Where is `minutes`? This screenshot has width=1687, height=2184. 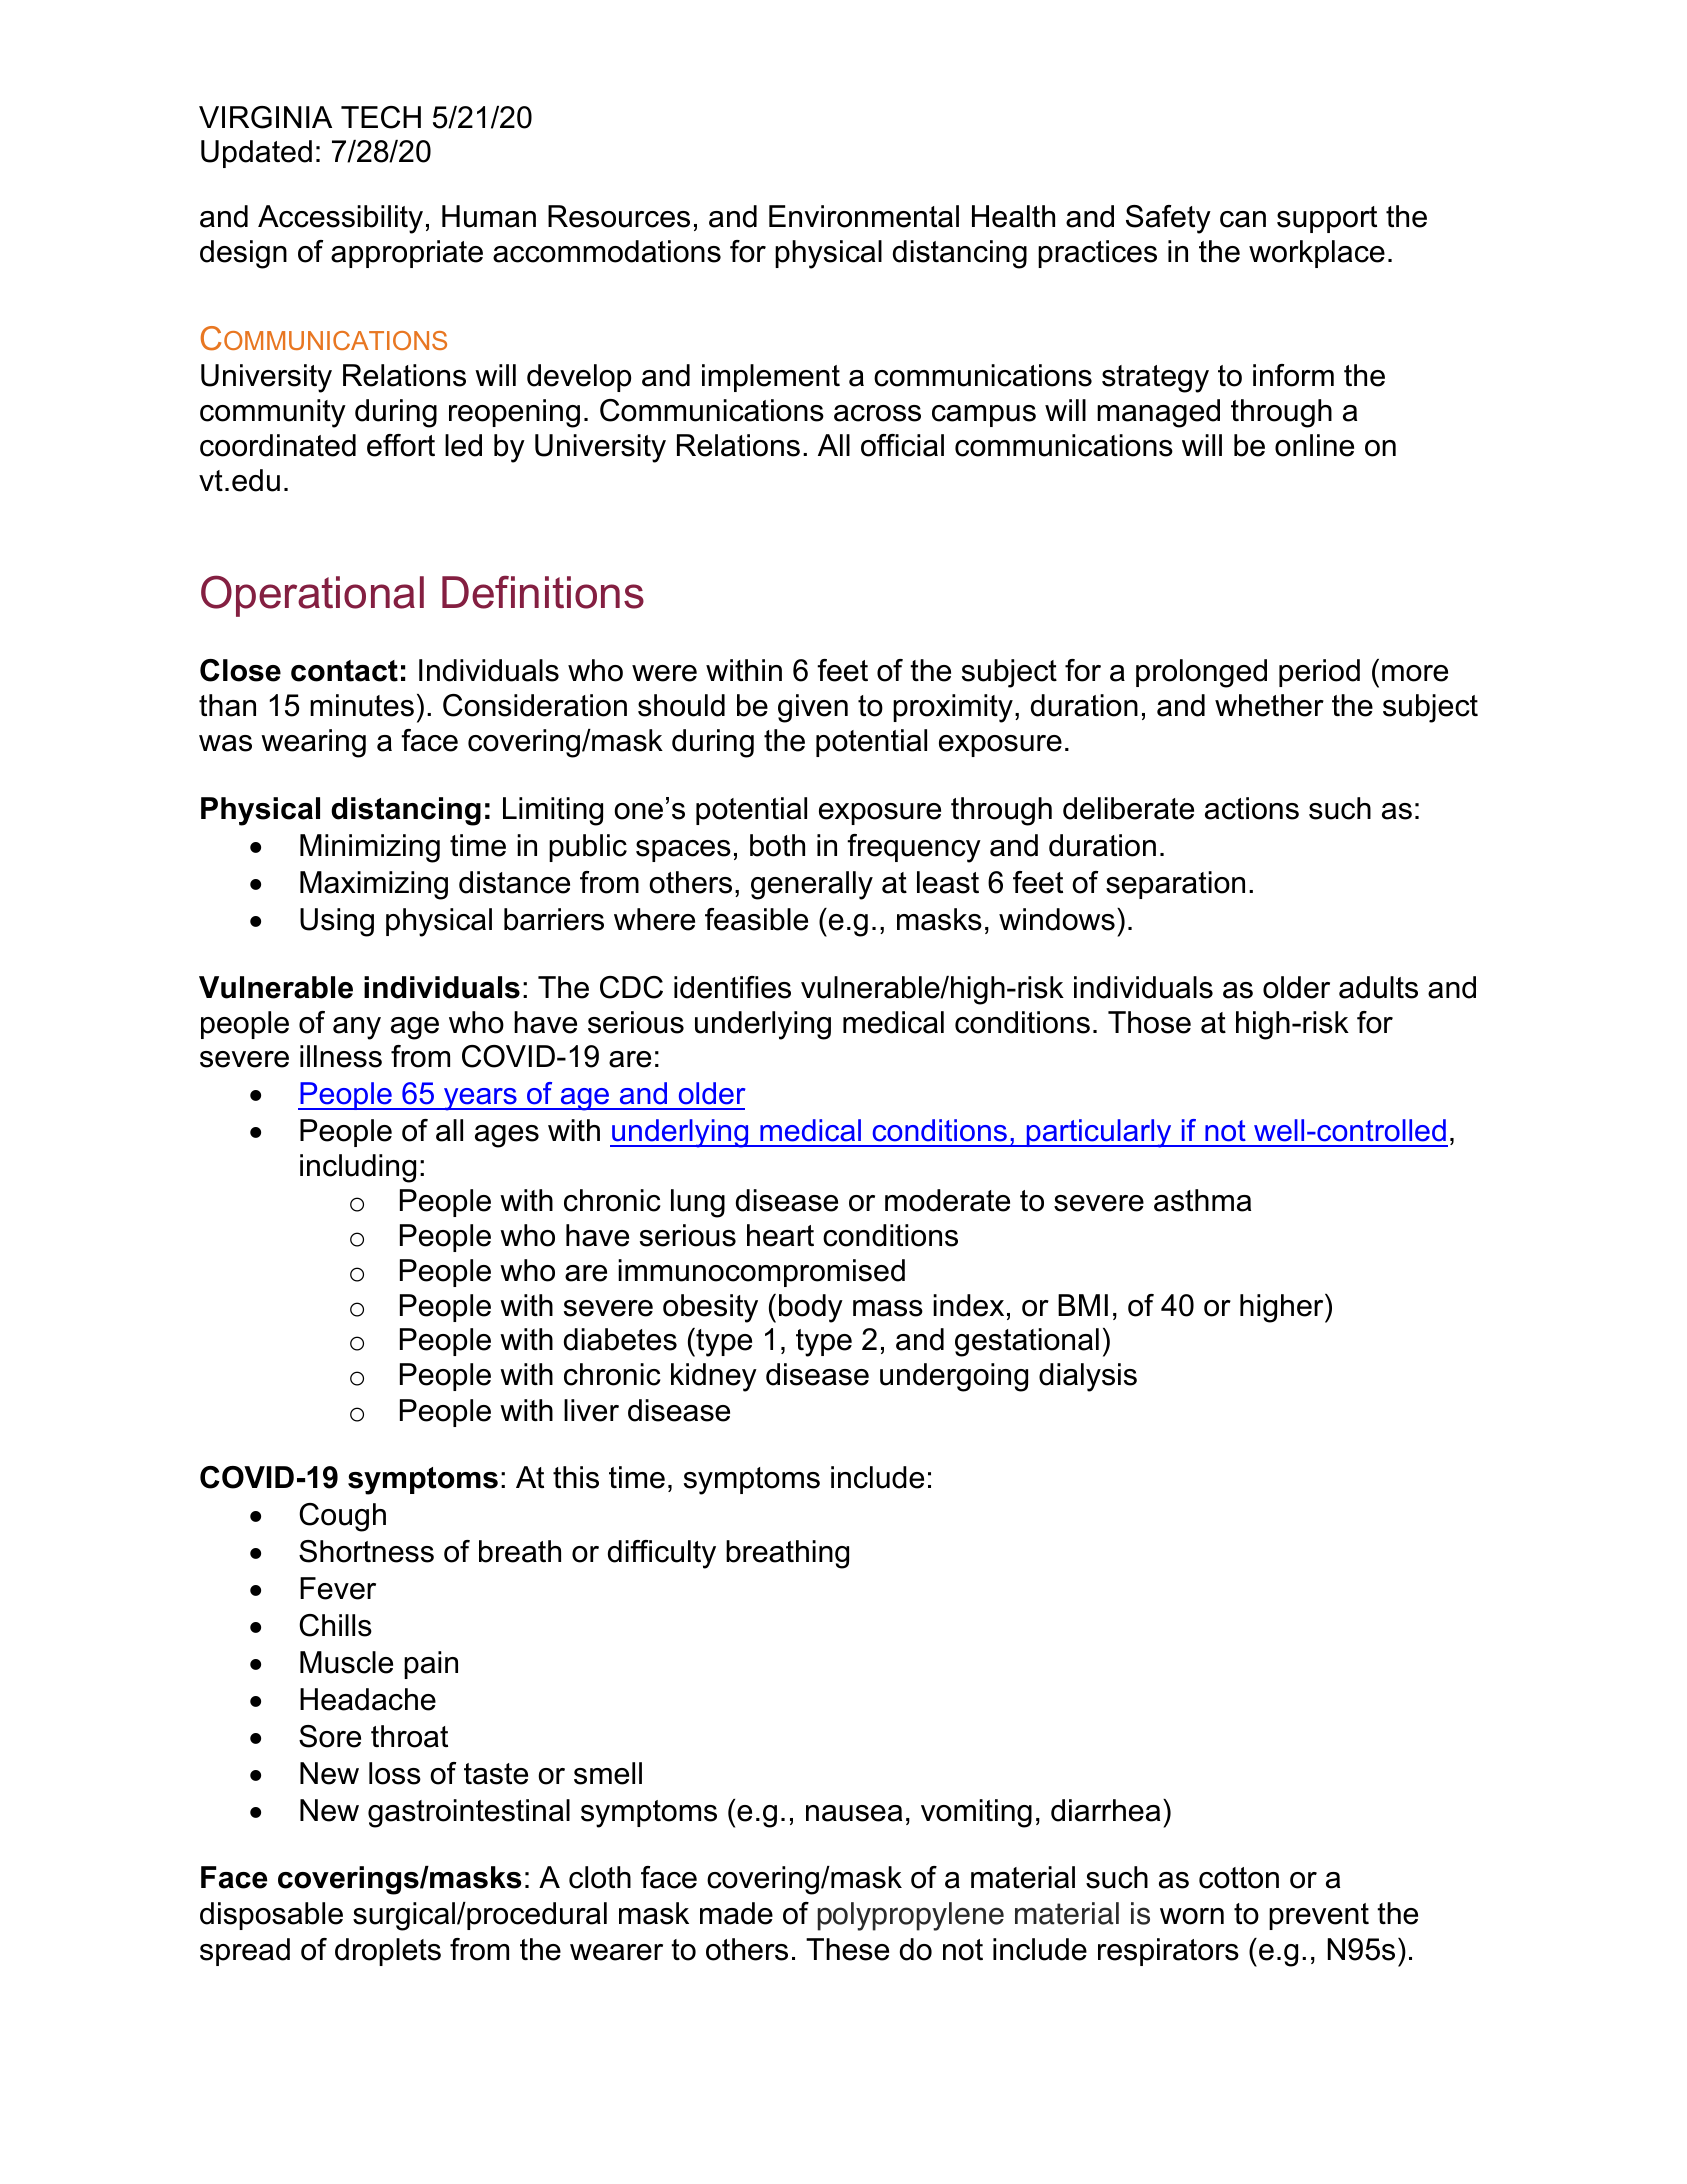 minutes is located at coordinates (362, 705).
